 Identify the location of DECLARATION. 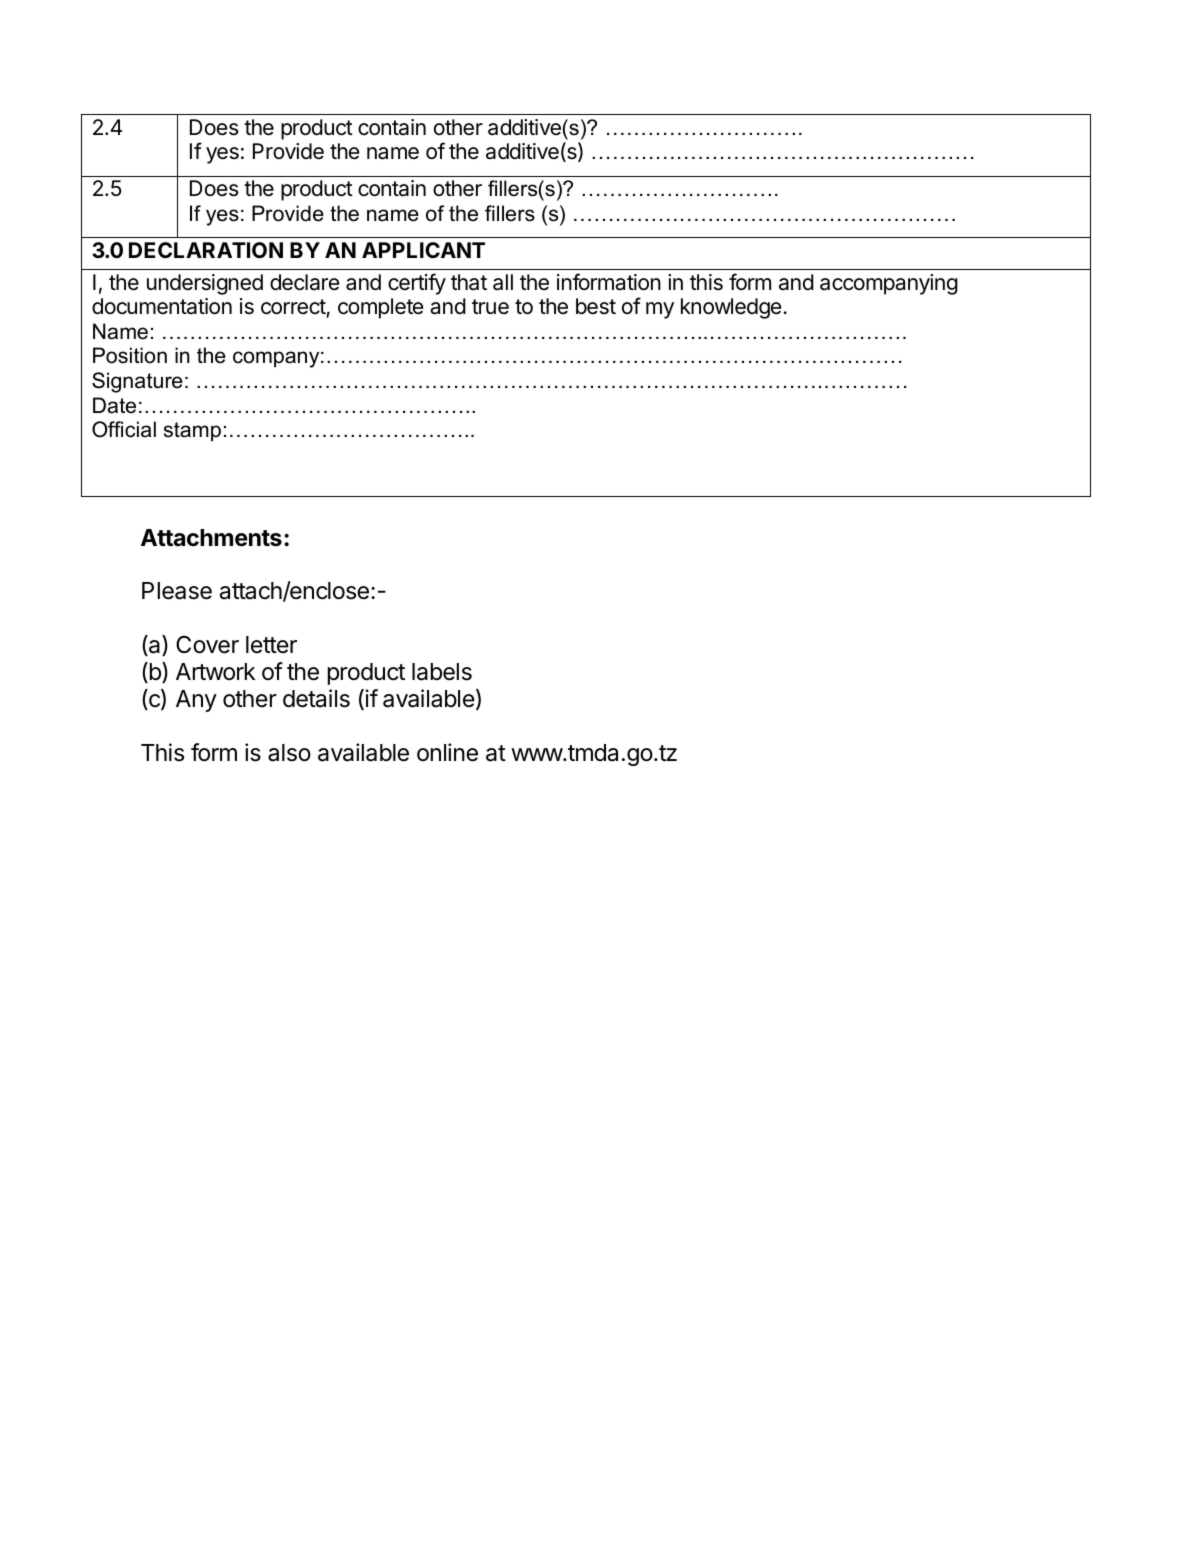
(206, 250).
